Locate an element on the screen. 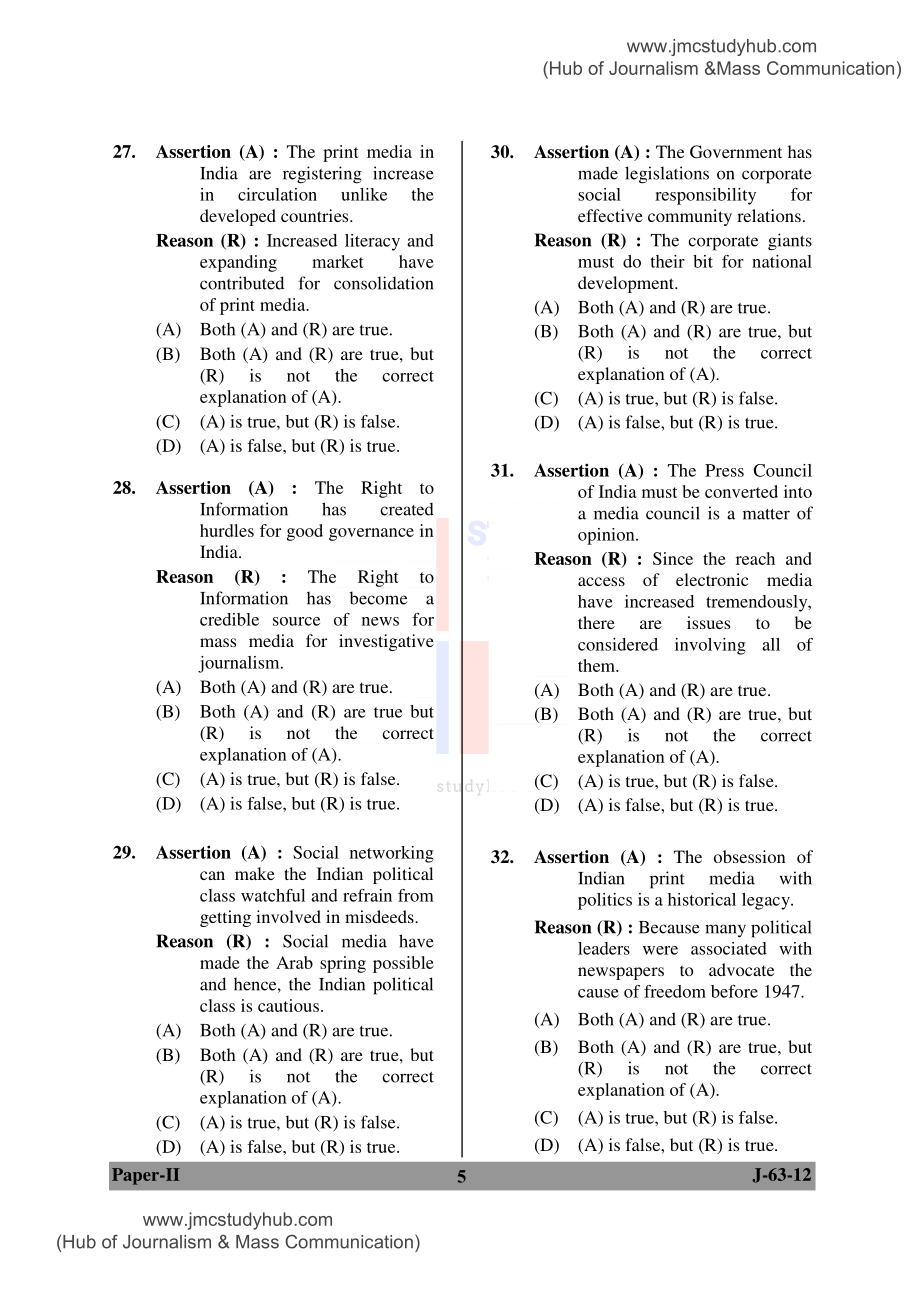  responsibility is located at coordinates (705, 196).
